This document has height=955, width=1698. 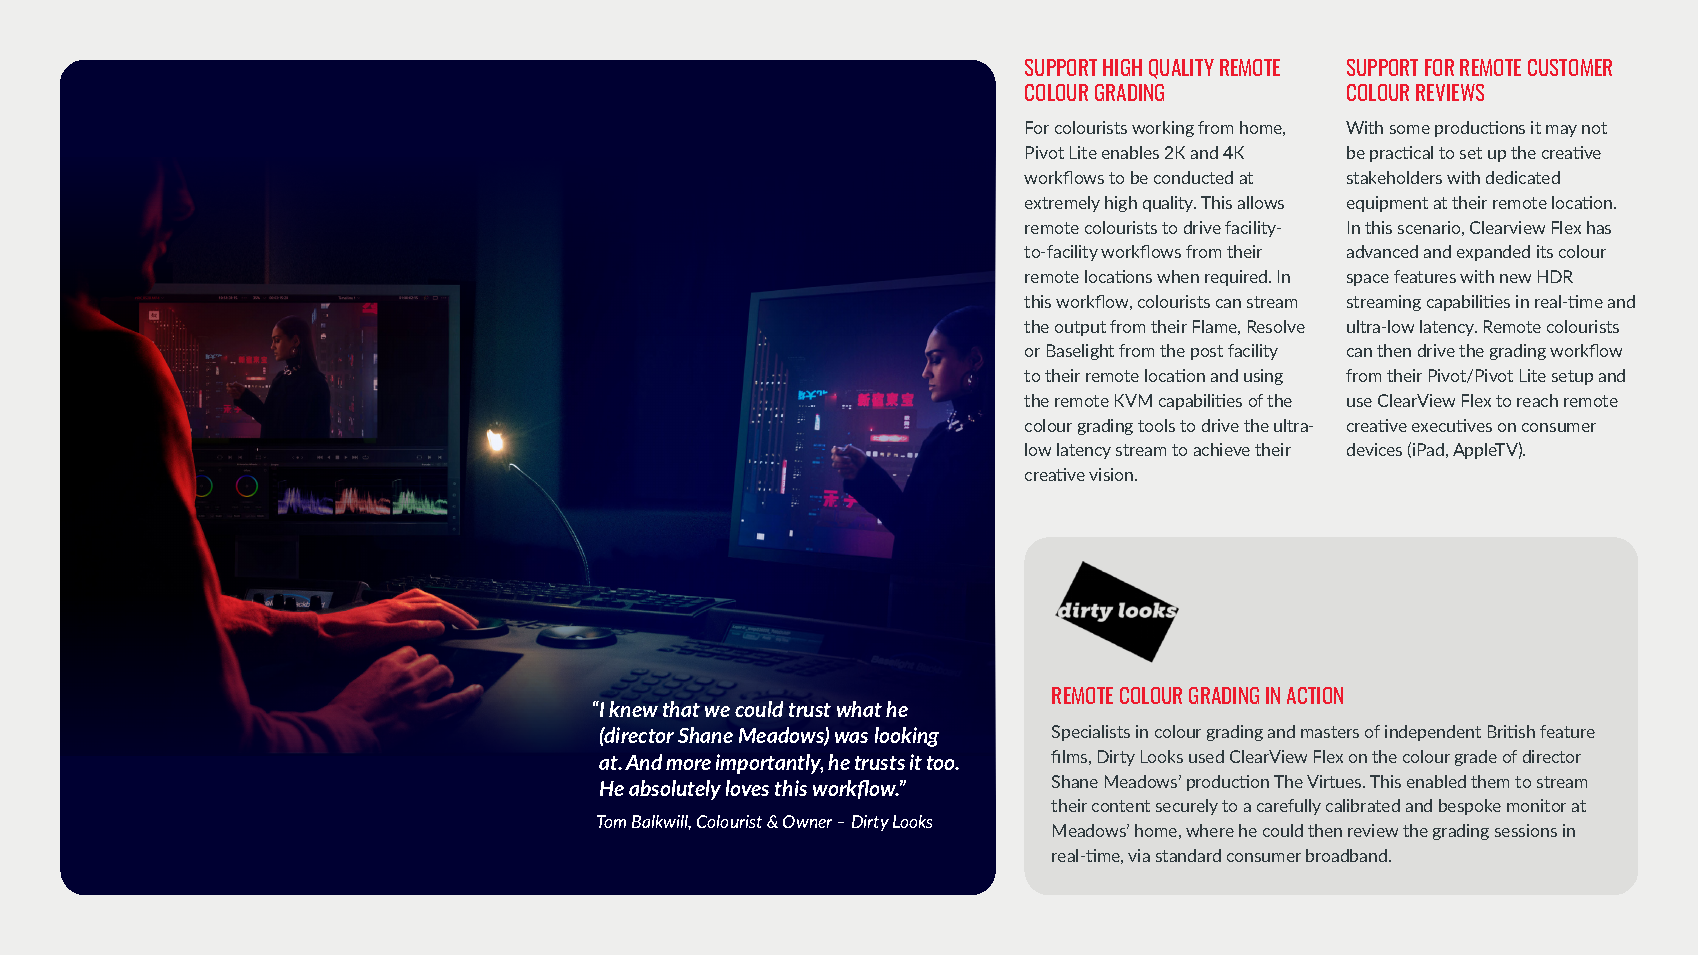 What do you see at coordinates (1130, 152) in the document?
I see `enables` at bounding box center [1130, 152].
